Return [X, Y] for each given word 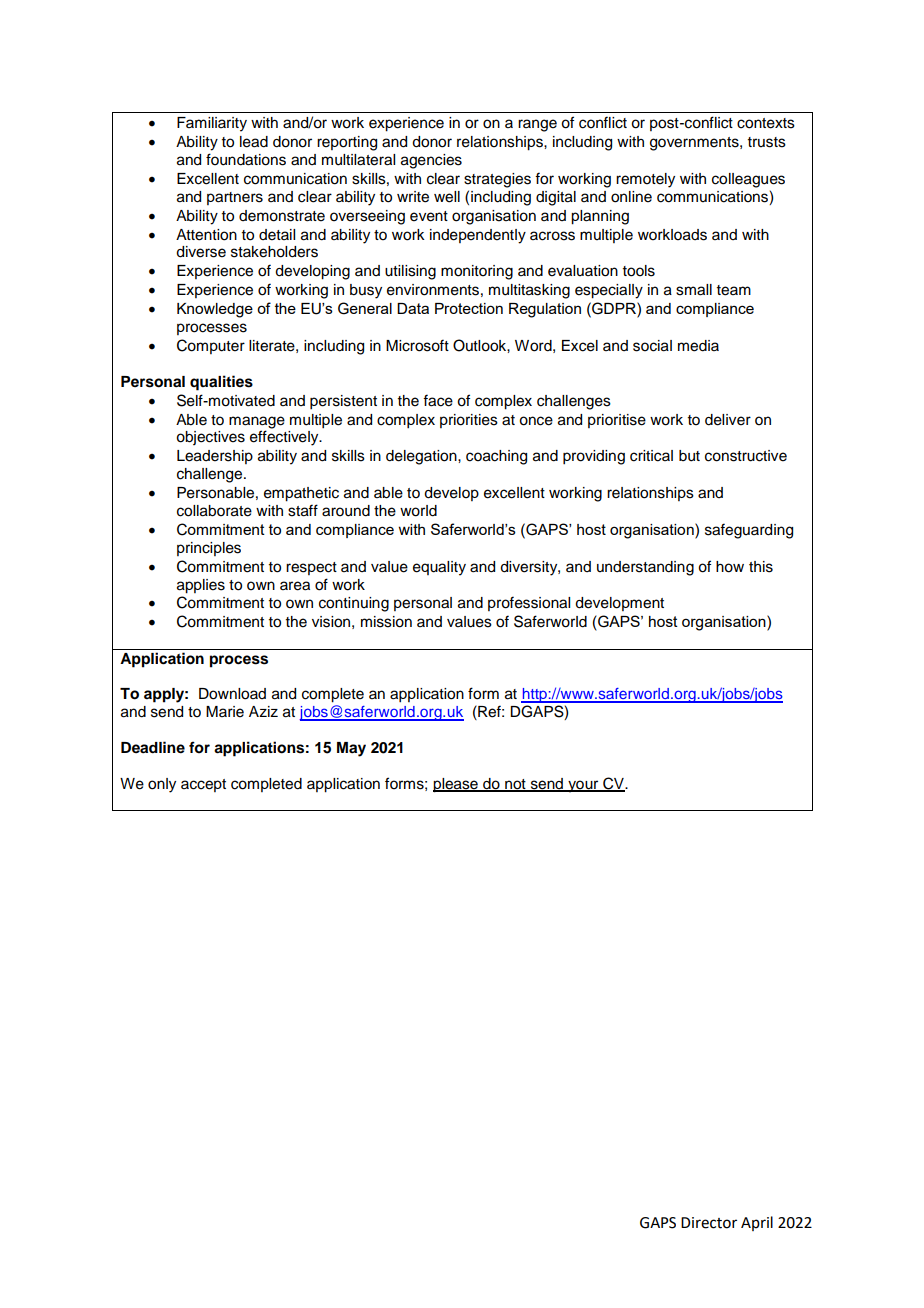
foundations [246, 159]
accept [203, 785]
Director [709, 1223]
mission [386, 622]
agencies [431, 161]
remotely [645, 180]
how [730, 567]
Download [232, 694]
